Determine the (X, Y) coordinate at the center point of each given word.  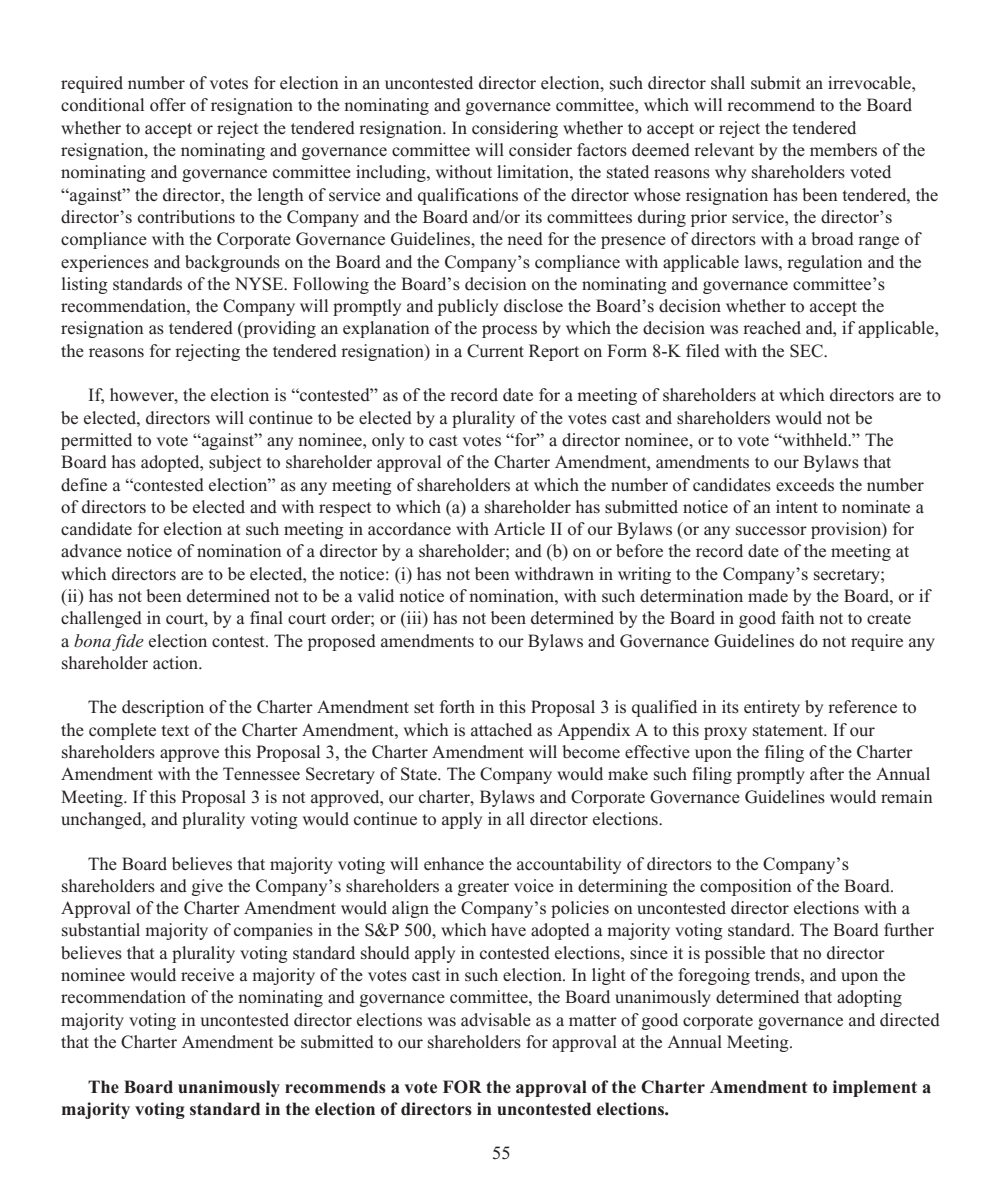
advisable (496, 1020)
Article (519, 528)
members (843, 149)
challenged (101, 619)
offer (168, 105)
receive (207, 975)
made (768, 596)
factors (602, 150)
